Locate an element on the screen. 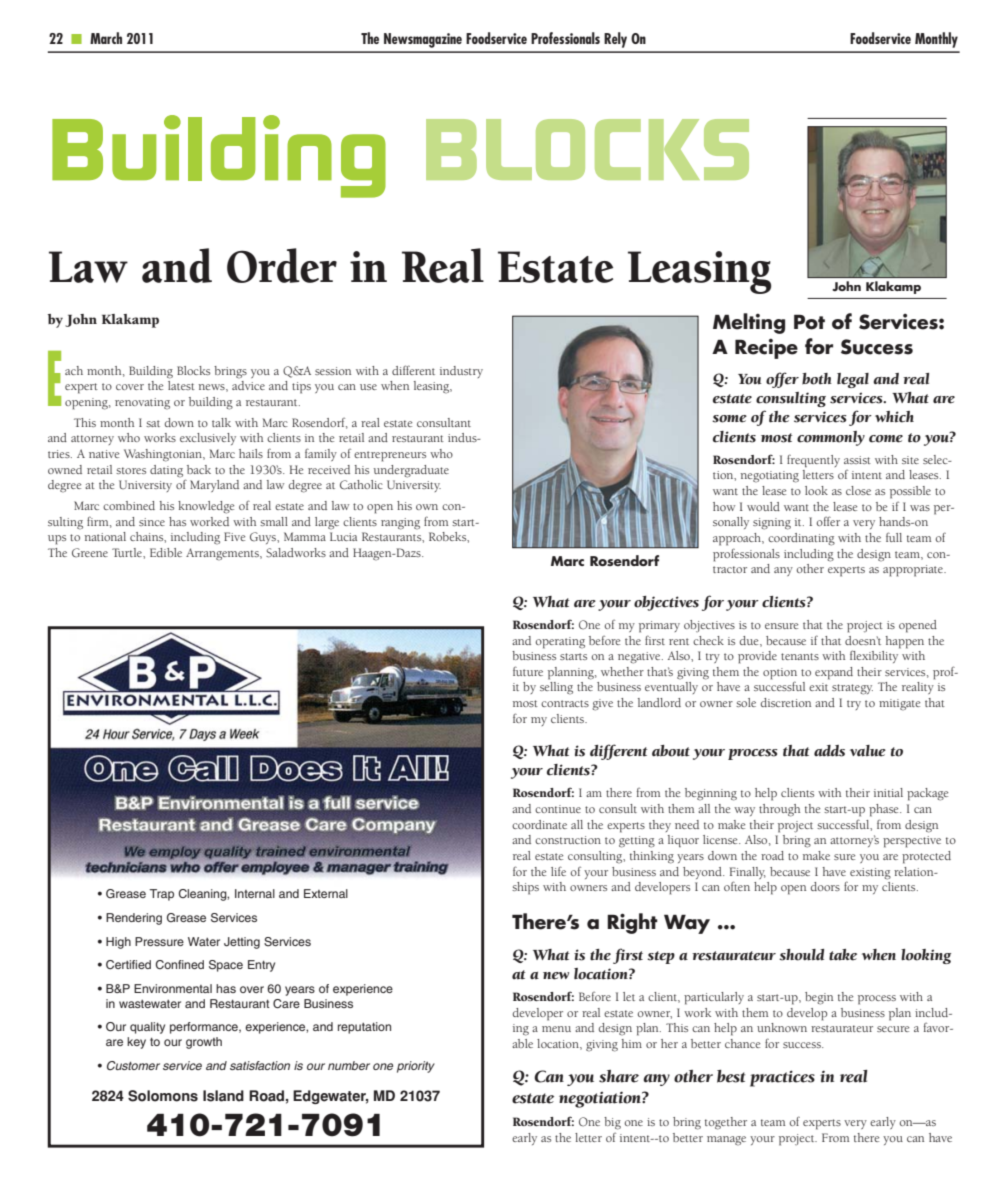 The height and width of the screenshot is (1199, 1008). big is located at coordinates (612, 1123).
